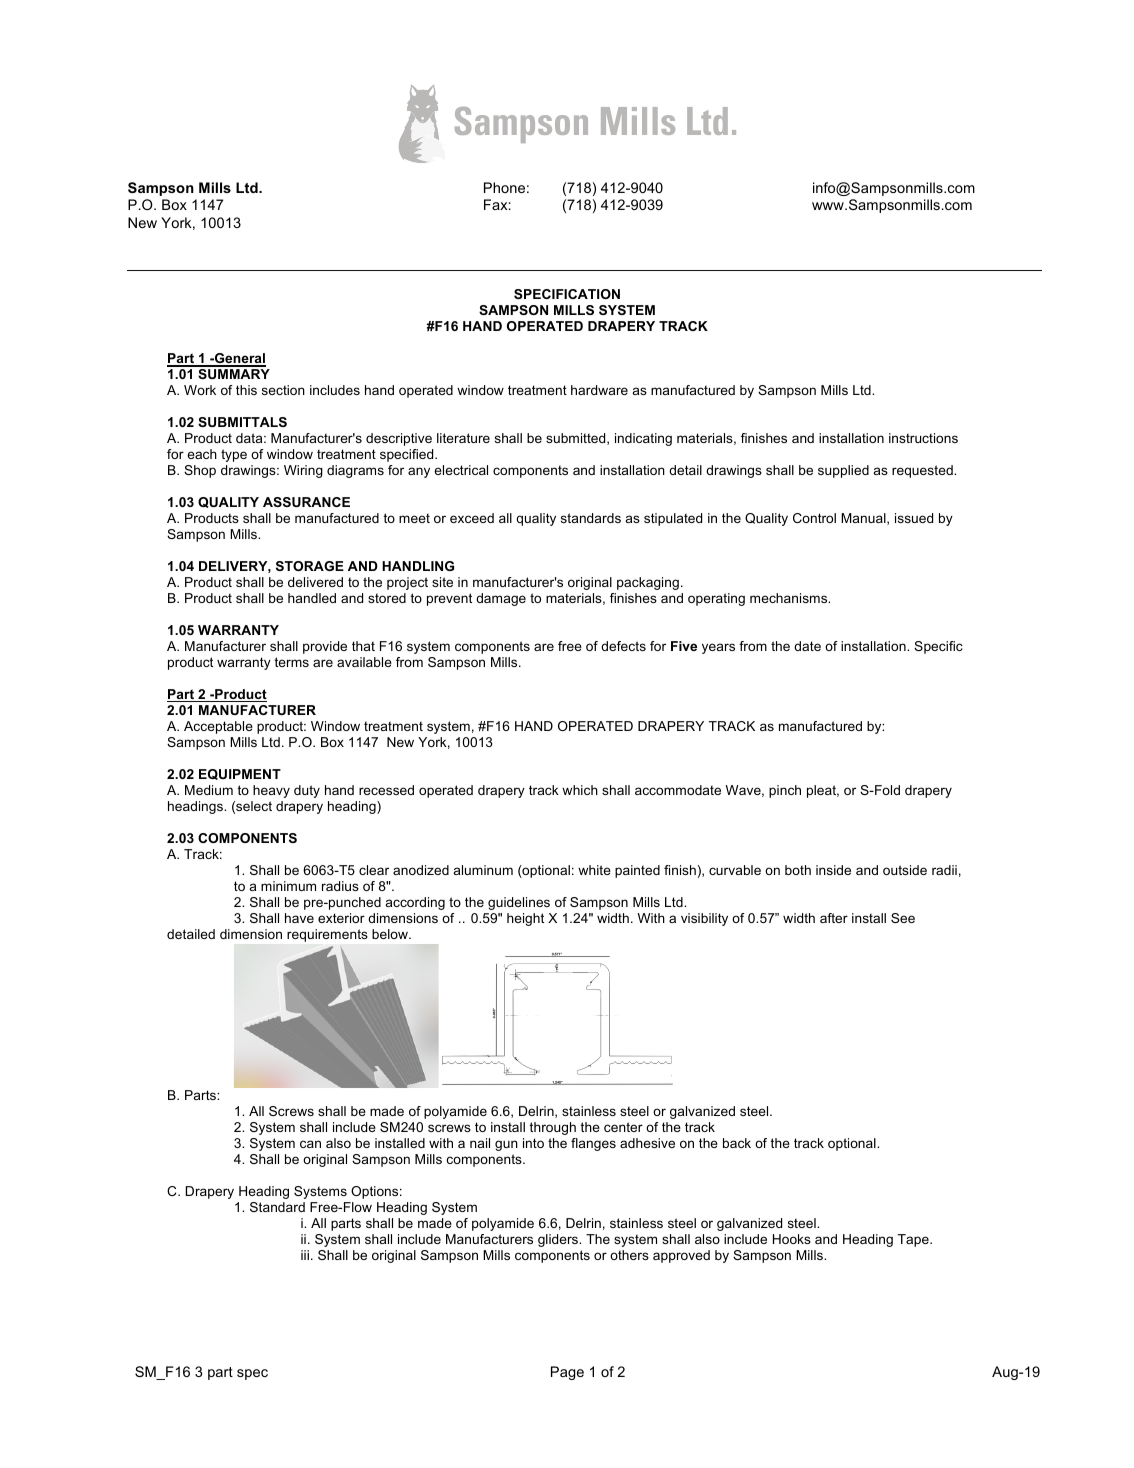  What do you see at coordinates (923, 438) in the image?
I see `instructions` at bounding box center [923, 438].
